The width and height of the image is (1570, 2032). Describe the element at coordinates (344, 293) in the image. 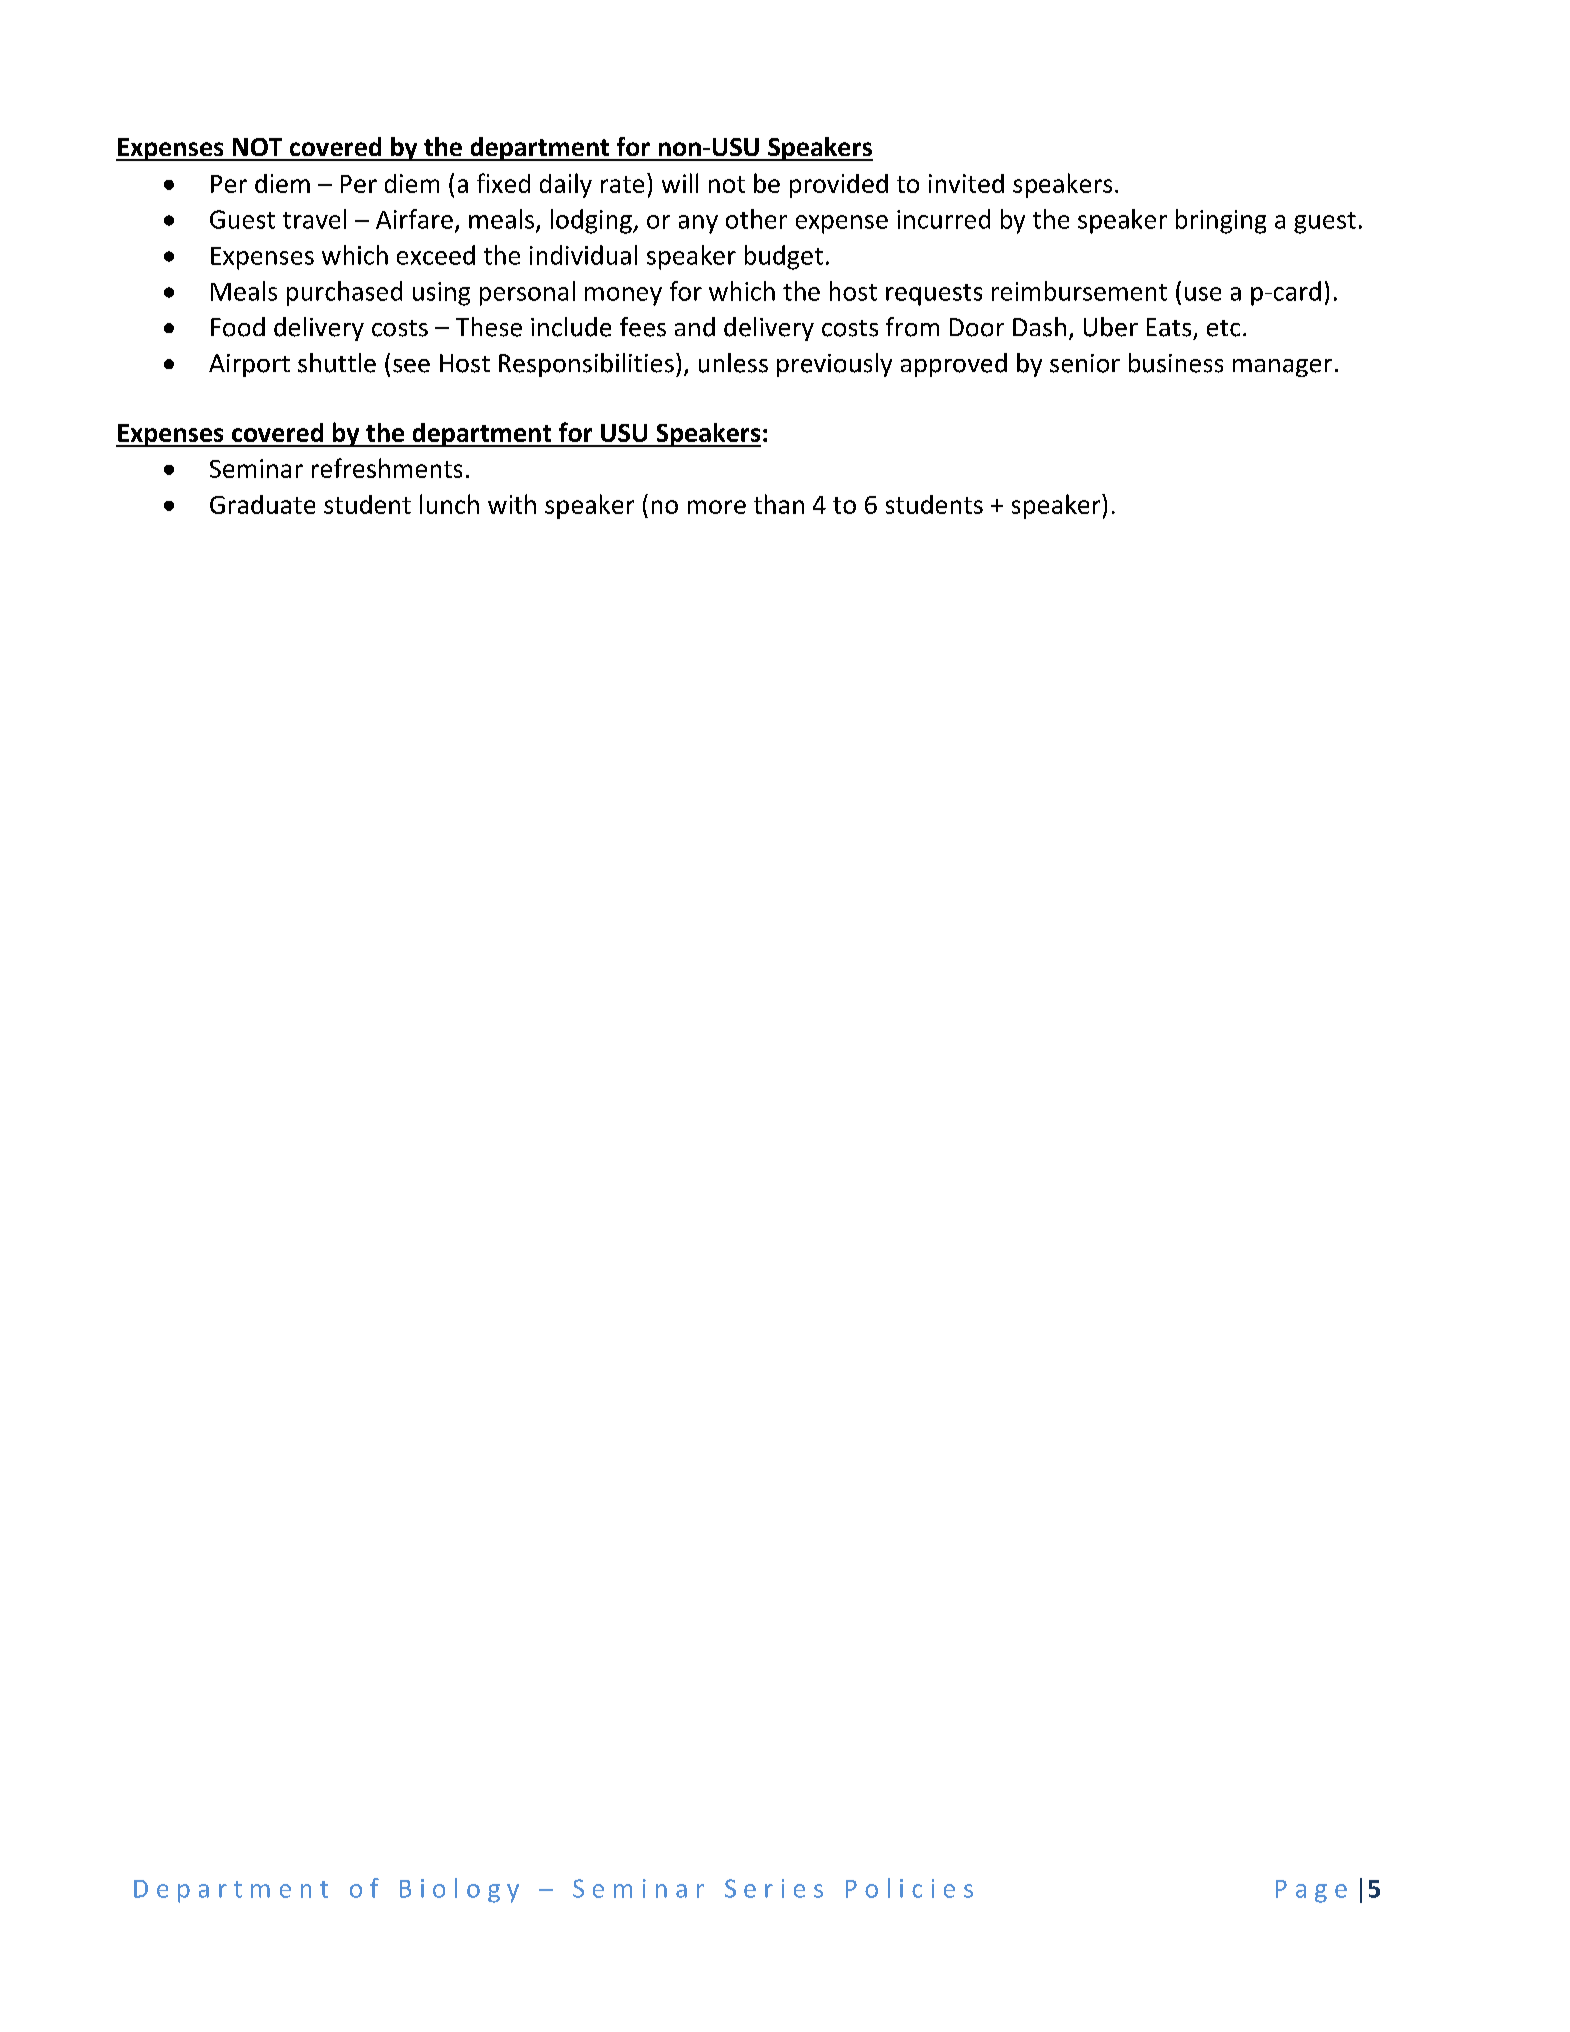

I see `purchased` at that location.
